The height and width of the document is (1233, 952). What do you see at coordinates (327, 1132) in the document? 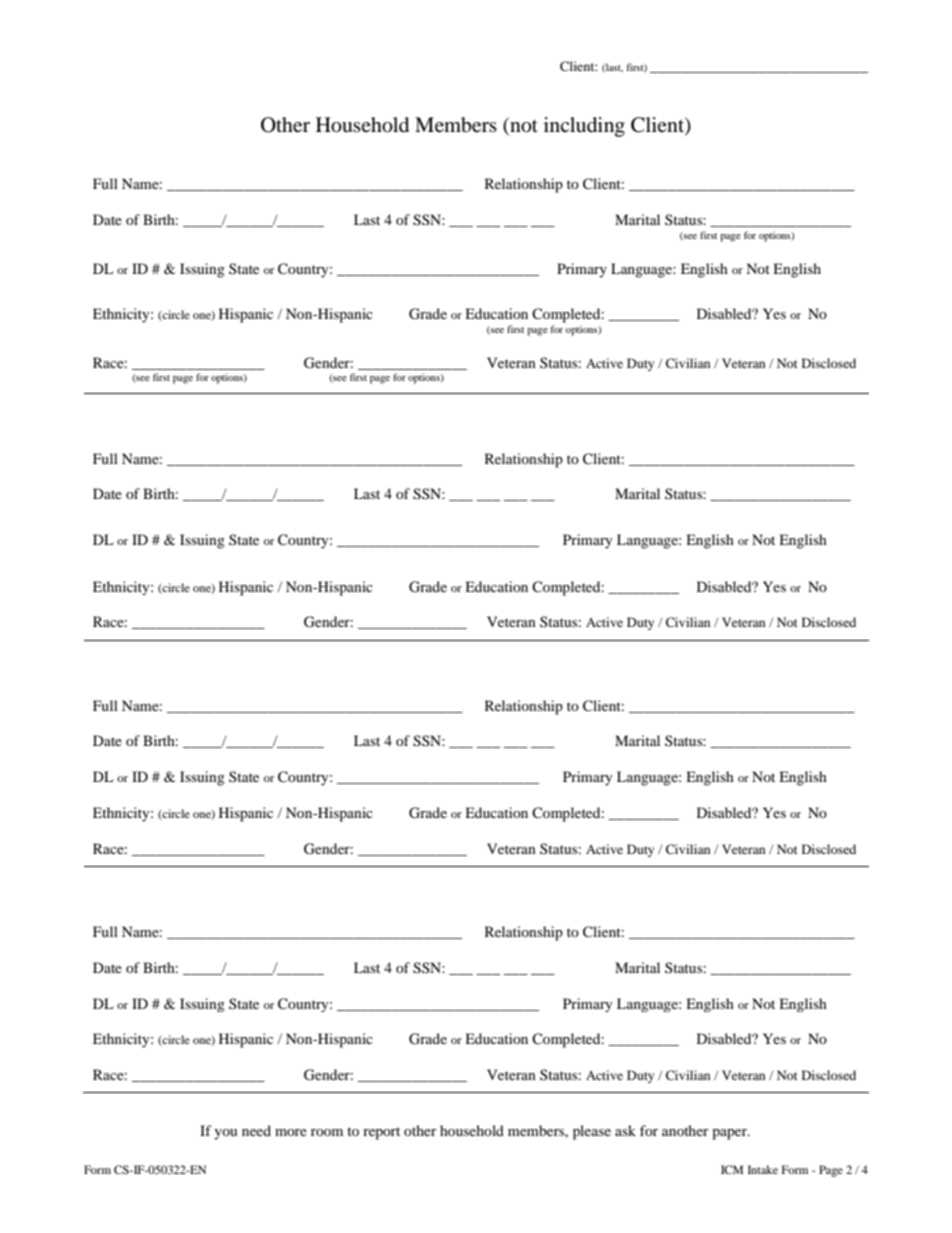
I see `room` at bounding box center [327, 1132].
